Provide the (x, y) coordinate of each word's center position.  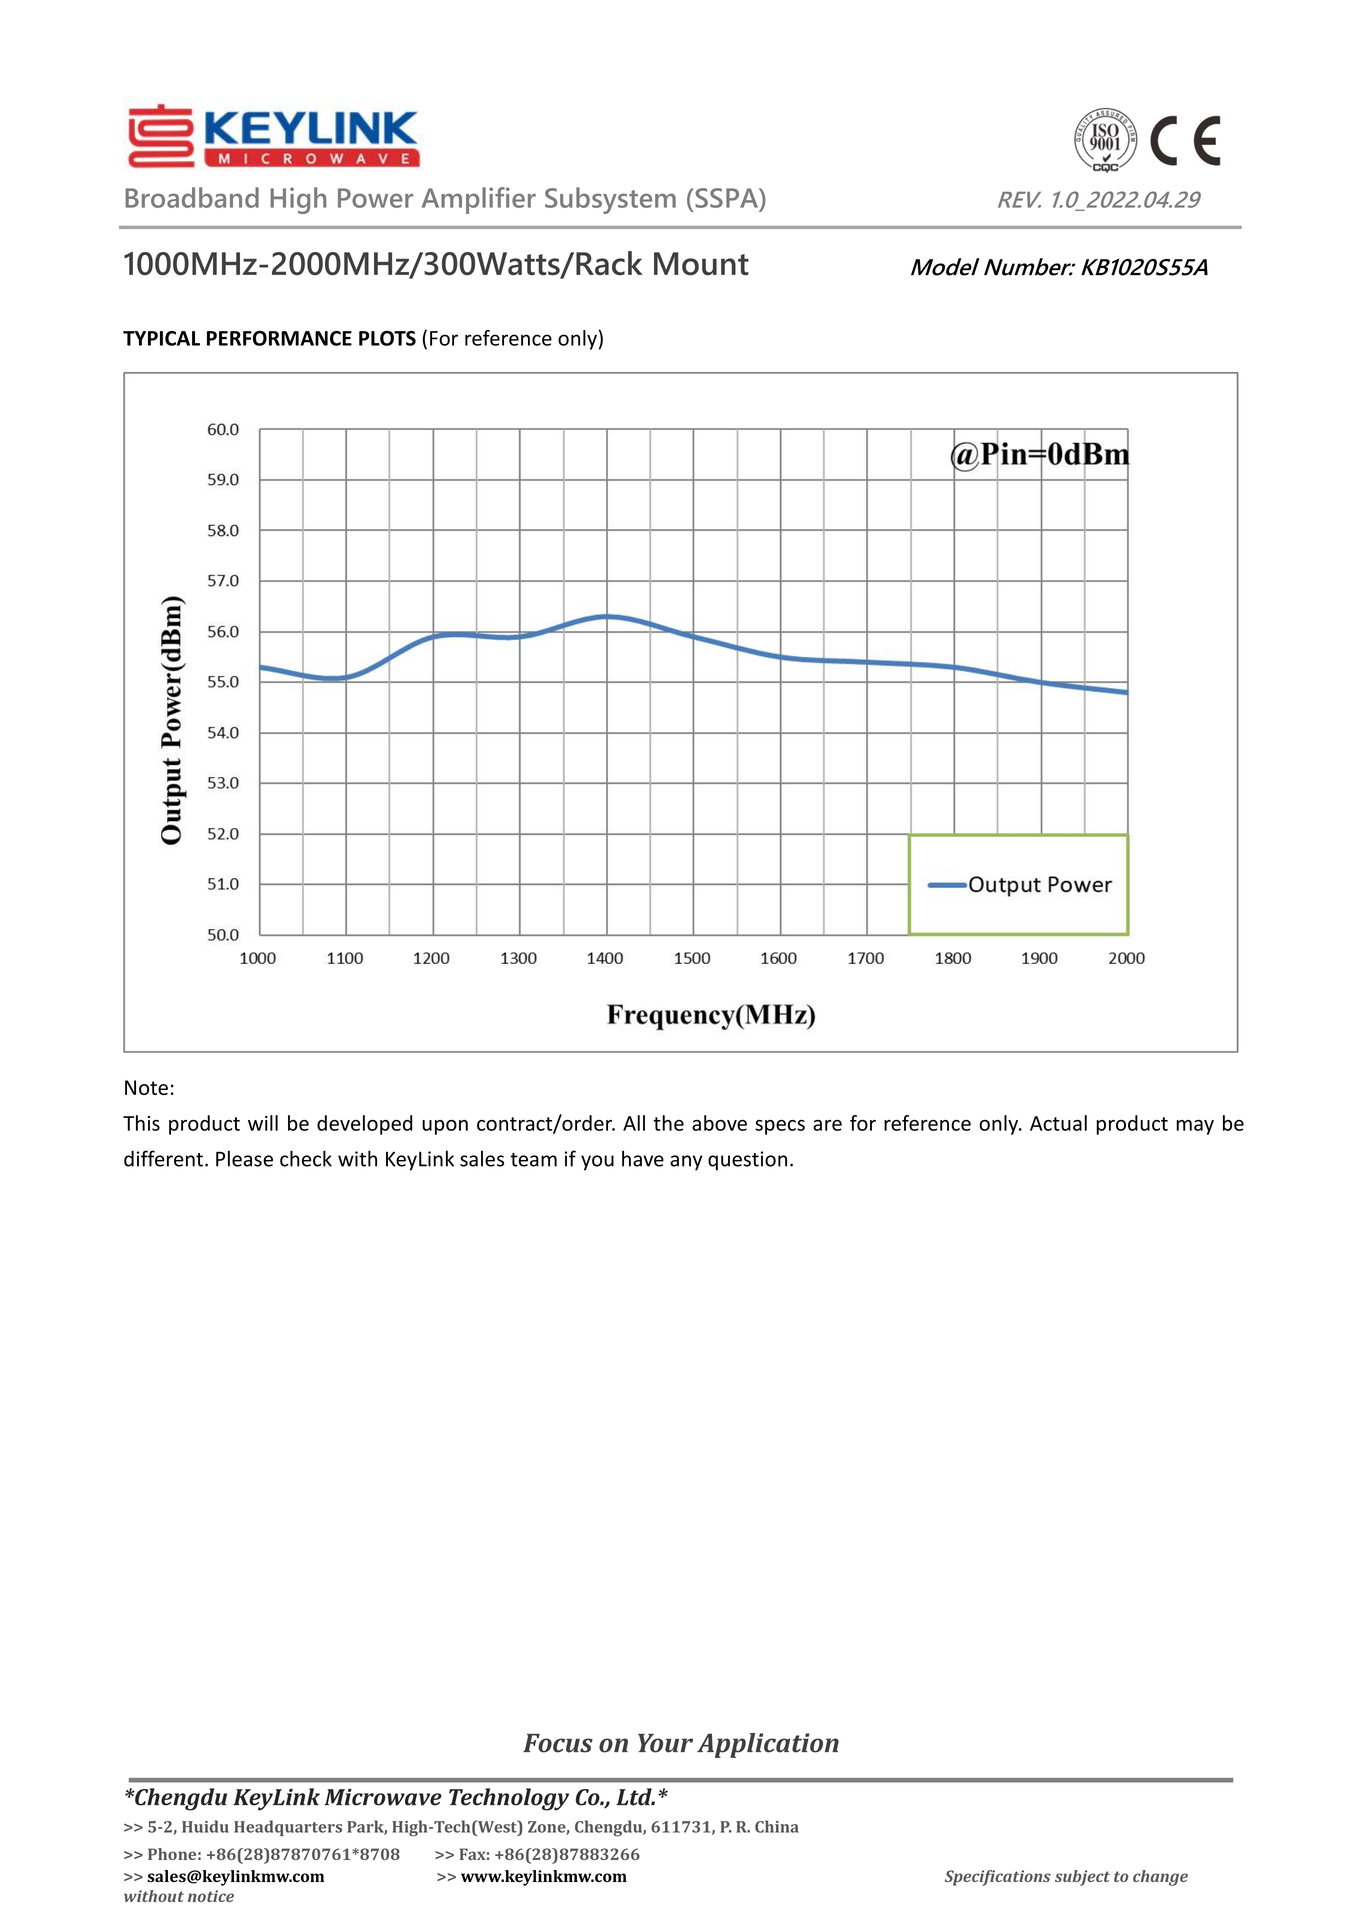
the (668, 1123)
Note (146, 1087)
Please (244, 1158)
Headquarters (288, 1828)
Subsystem (610, 200)
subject (1082, 1878)
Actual (1058, 1123)
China (777, 1826)
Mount (701, 264)
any (686, 1163)
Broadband (192, 197)
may (1195, 1127)
